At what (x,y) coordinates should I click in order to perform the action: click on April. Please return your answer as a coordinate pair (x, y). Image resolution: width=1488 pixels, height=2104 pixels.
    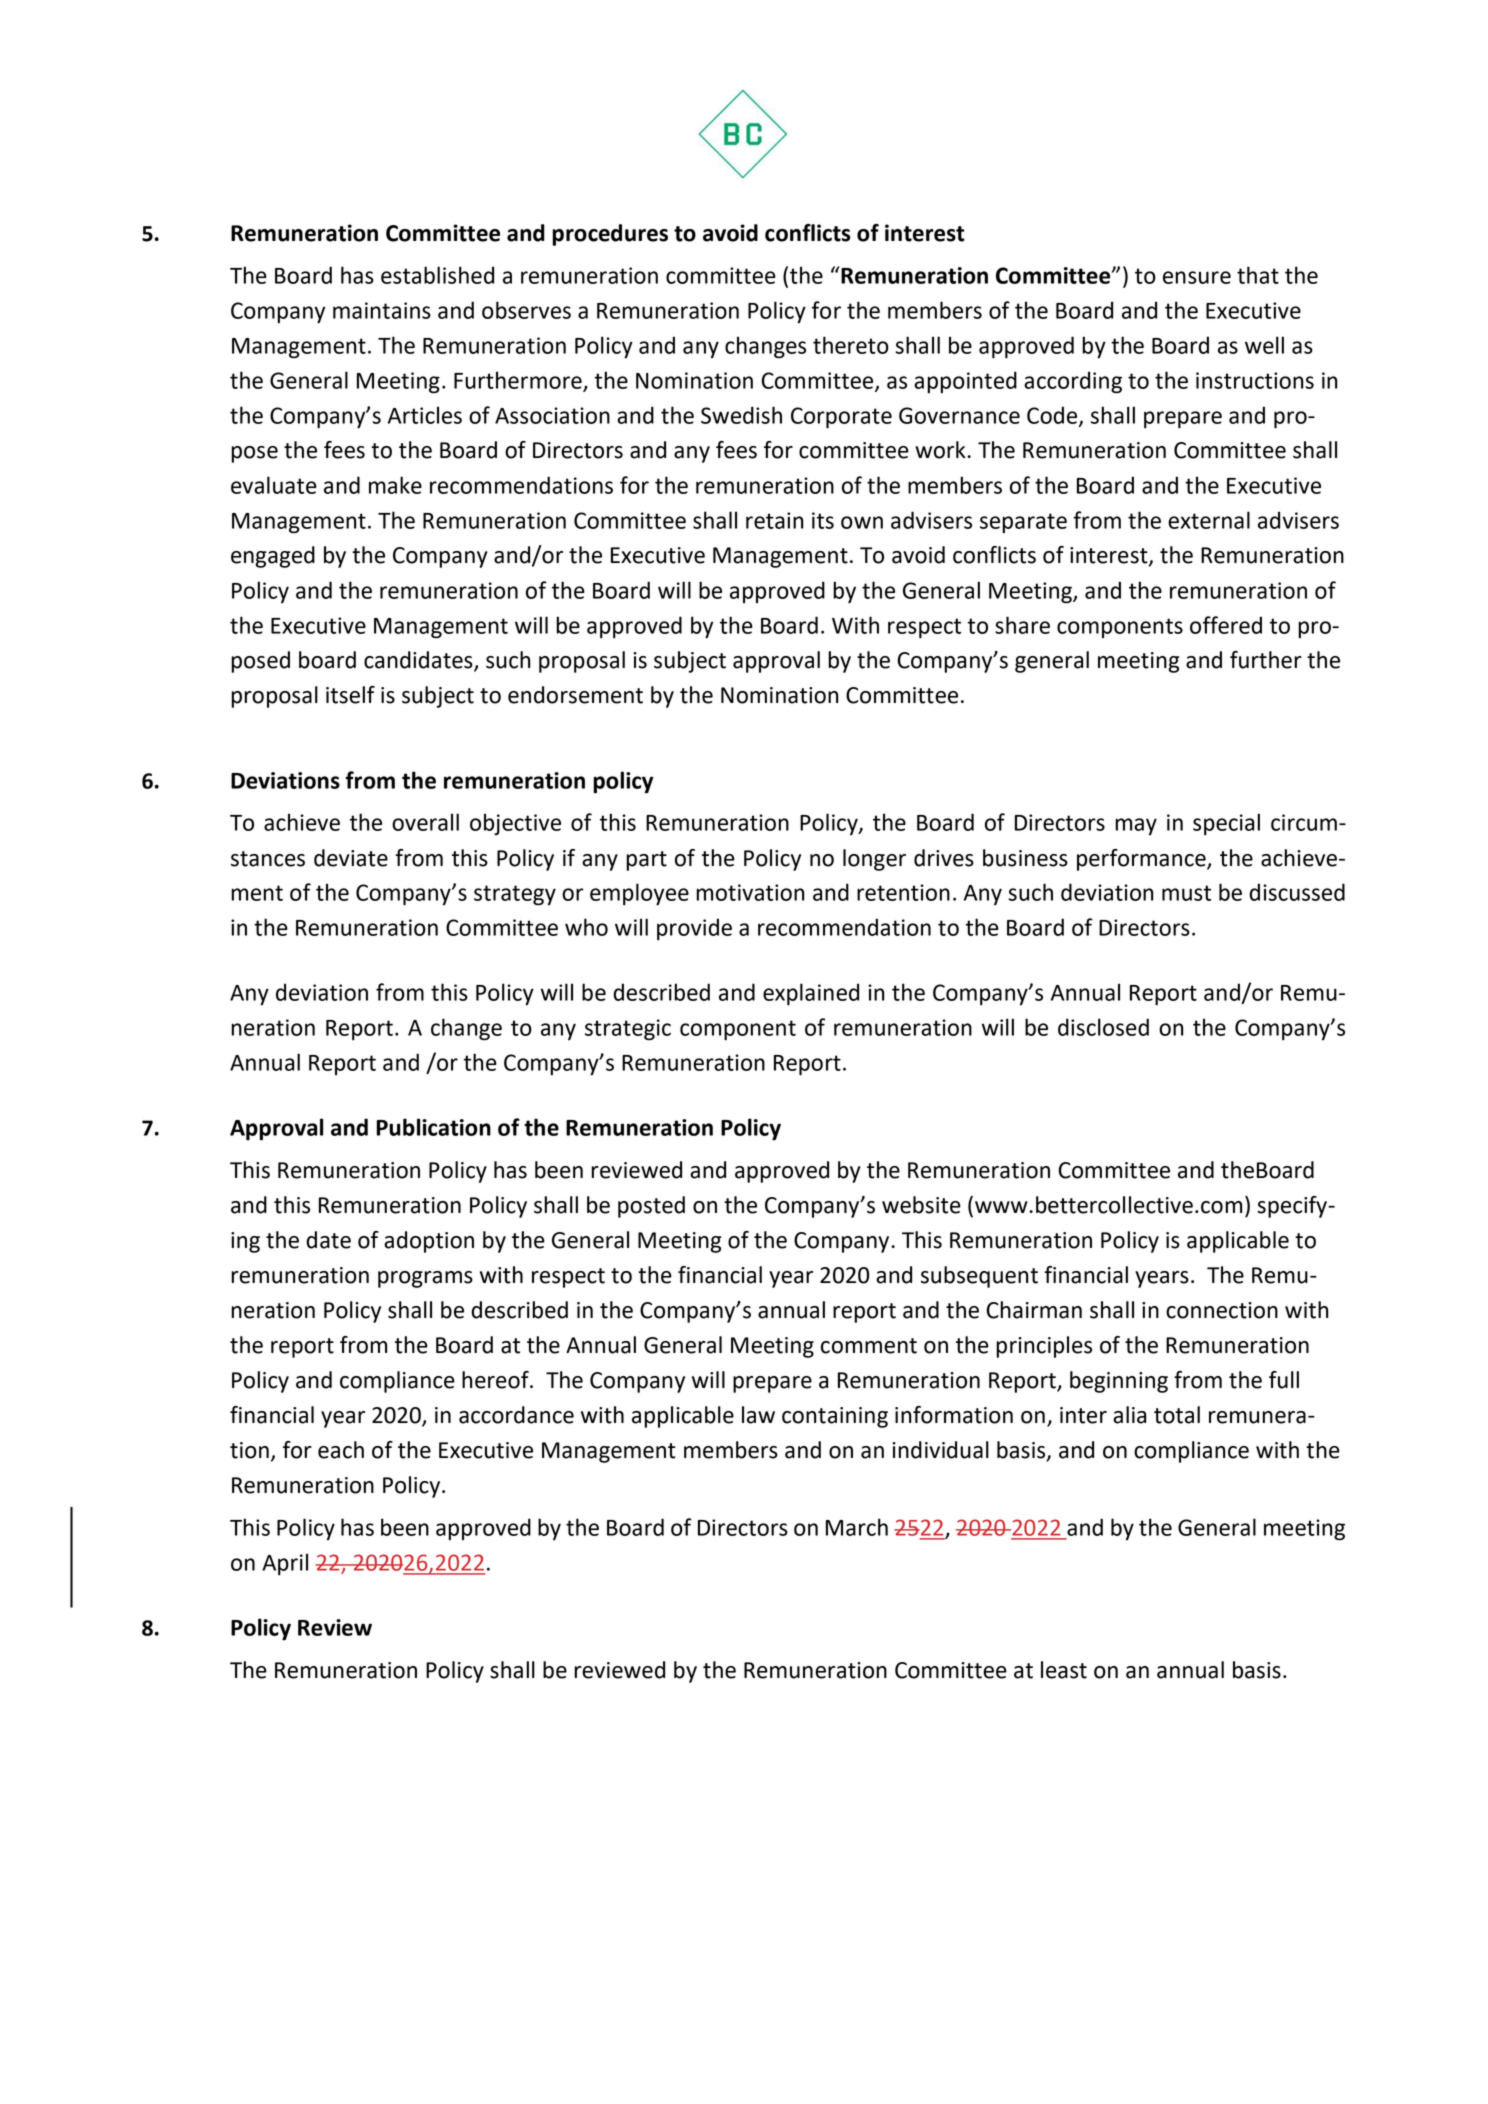
    Looking at the image, I should click on (285, 1564).
